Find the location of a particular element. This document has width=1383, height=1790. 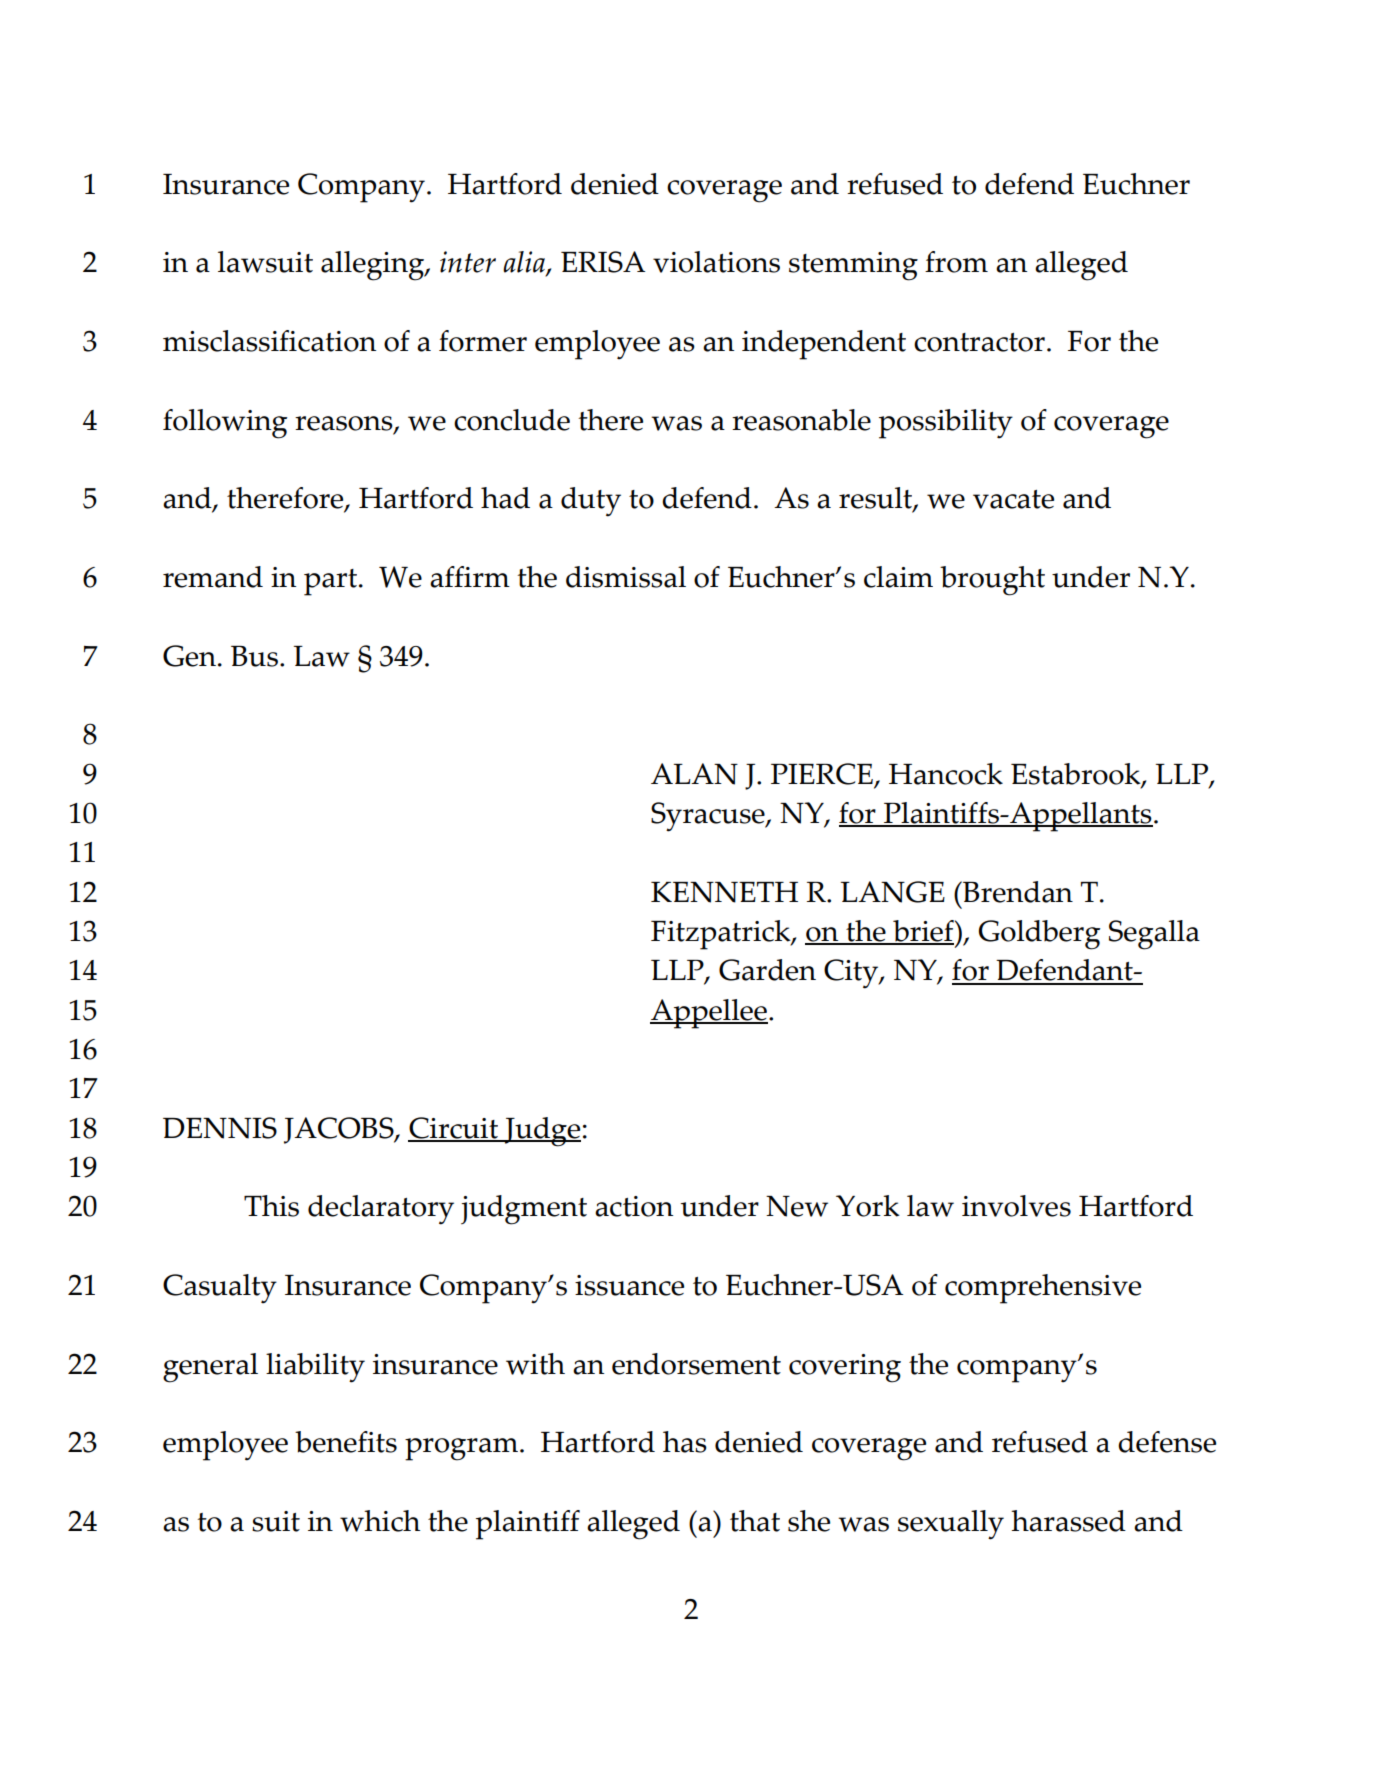

Brendan is located at coordinates (1017, 892).
